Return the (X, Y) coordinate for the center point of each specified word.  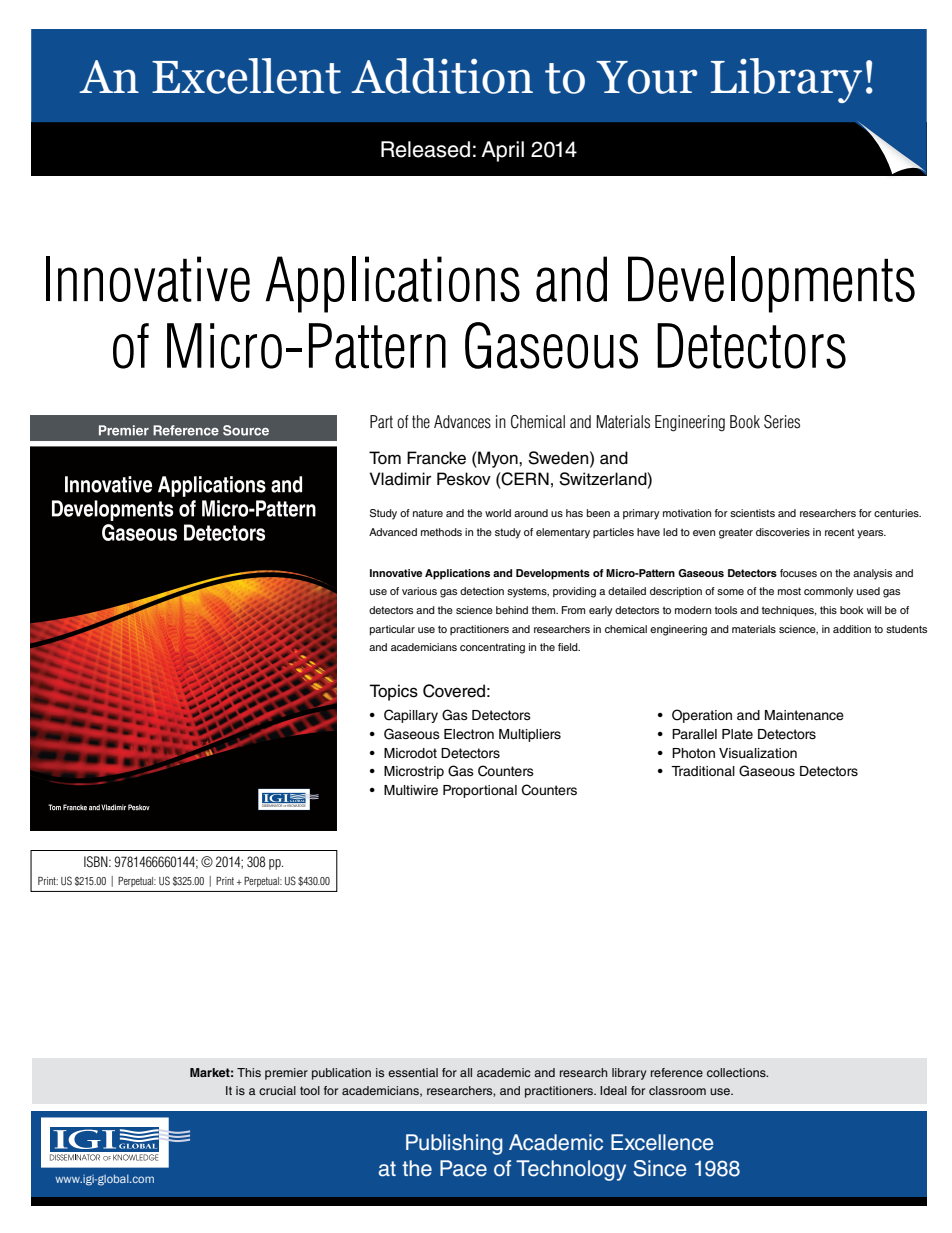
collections (737, 1072)
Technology (571, 1170)
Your (646, 77)
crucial (277, 1090)
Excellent (246, 76)
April (502, 151)
